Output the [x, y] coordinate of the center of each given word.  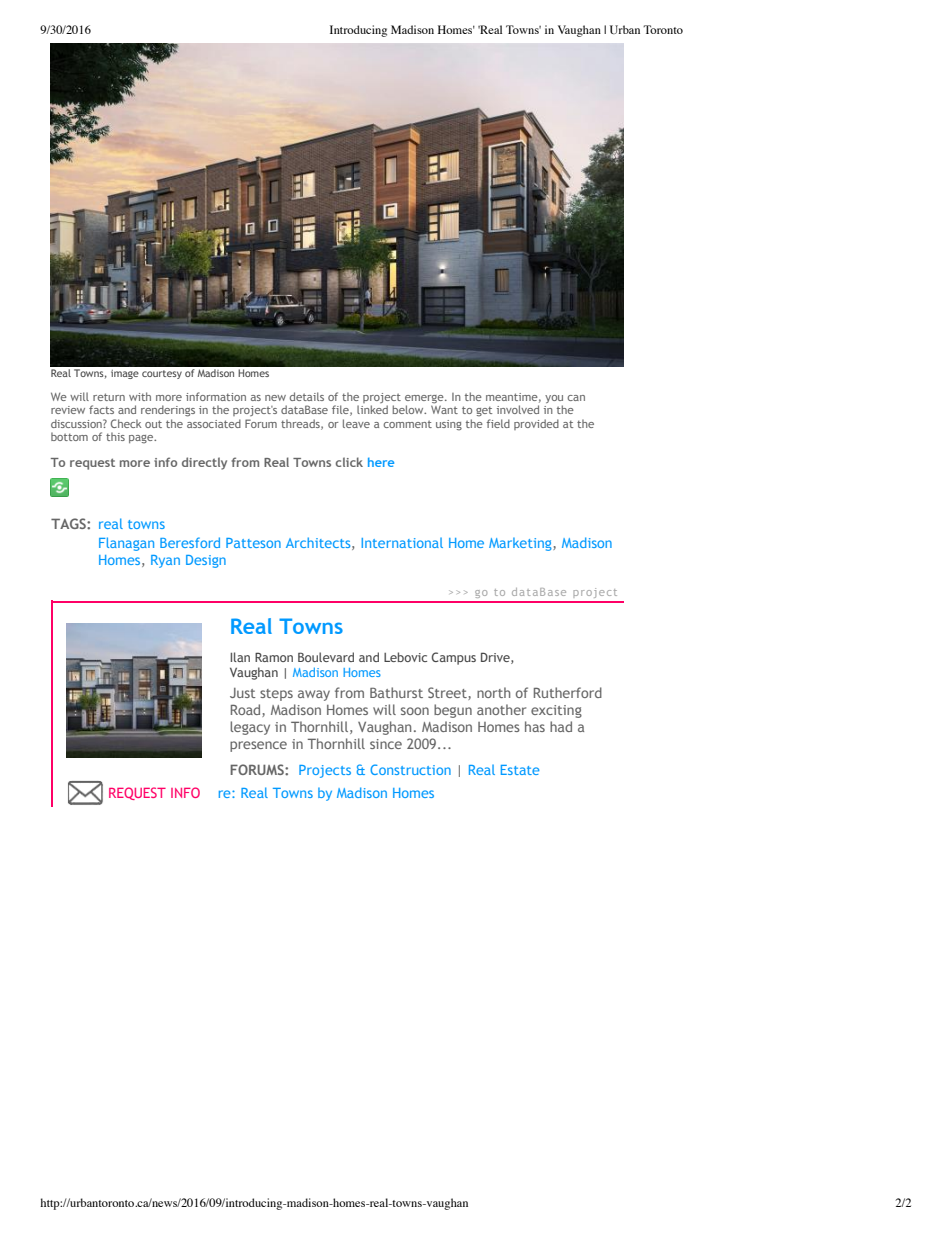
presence [258, 746]
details [307, 396]
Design [206, 561]
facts [101, 409]
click [349, 462]
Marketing [521, 544]
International [402, 543]
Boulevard [326, 657]
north [493, 692]
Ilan [240, 657]
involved [518, 409]
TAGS [69, 523]
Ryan [165, 561]
